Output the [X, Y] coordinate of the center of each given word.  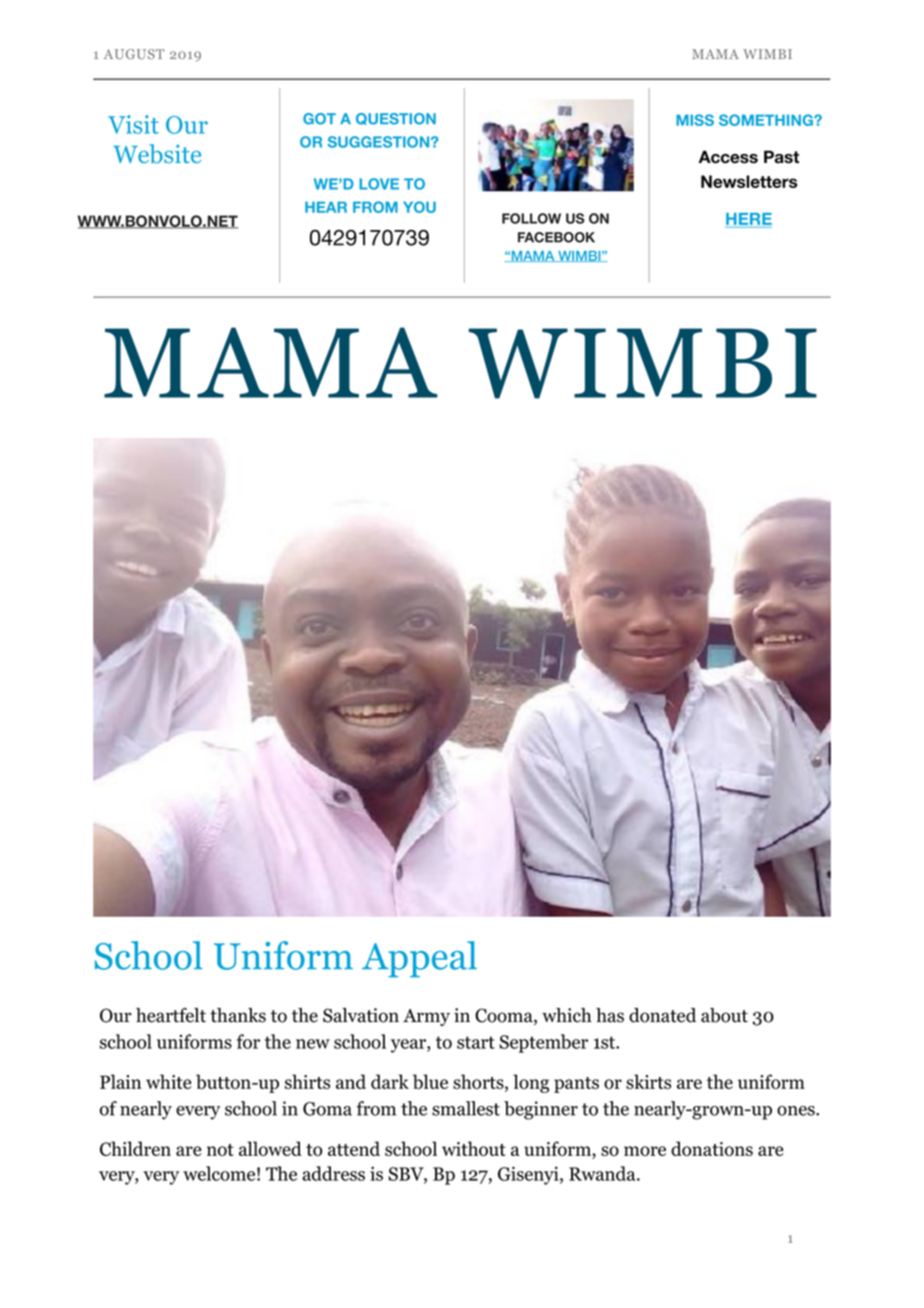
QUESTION [396, 119]
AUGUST [134, 54]
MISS [695, 120]
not [220, 1150]
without [474, 1148]
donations [712, 1148]
